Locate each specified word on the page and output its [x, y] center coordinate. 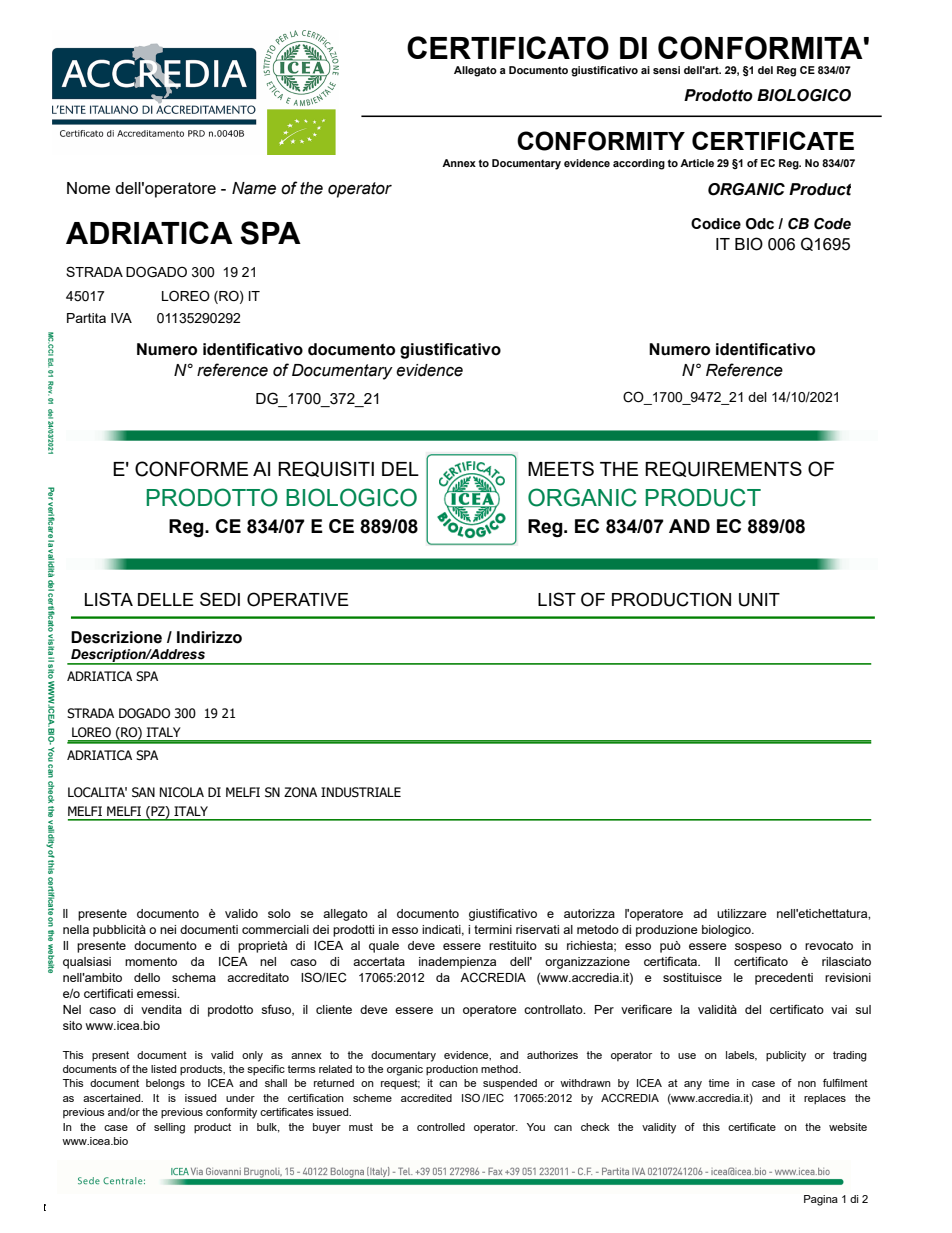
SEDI [220, 599]
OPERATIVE [298, 599]
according [639, 164]
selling [169, 1128]
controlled [441, 1127]
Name [254, 188]
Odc [760, 224]
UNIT [759, 600]
